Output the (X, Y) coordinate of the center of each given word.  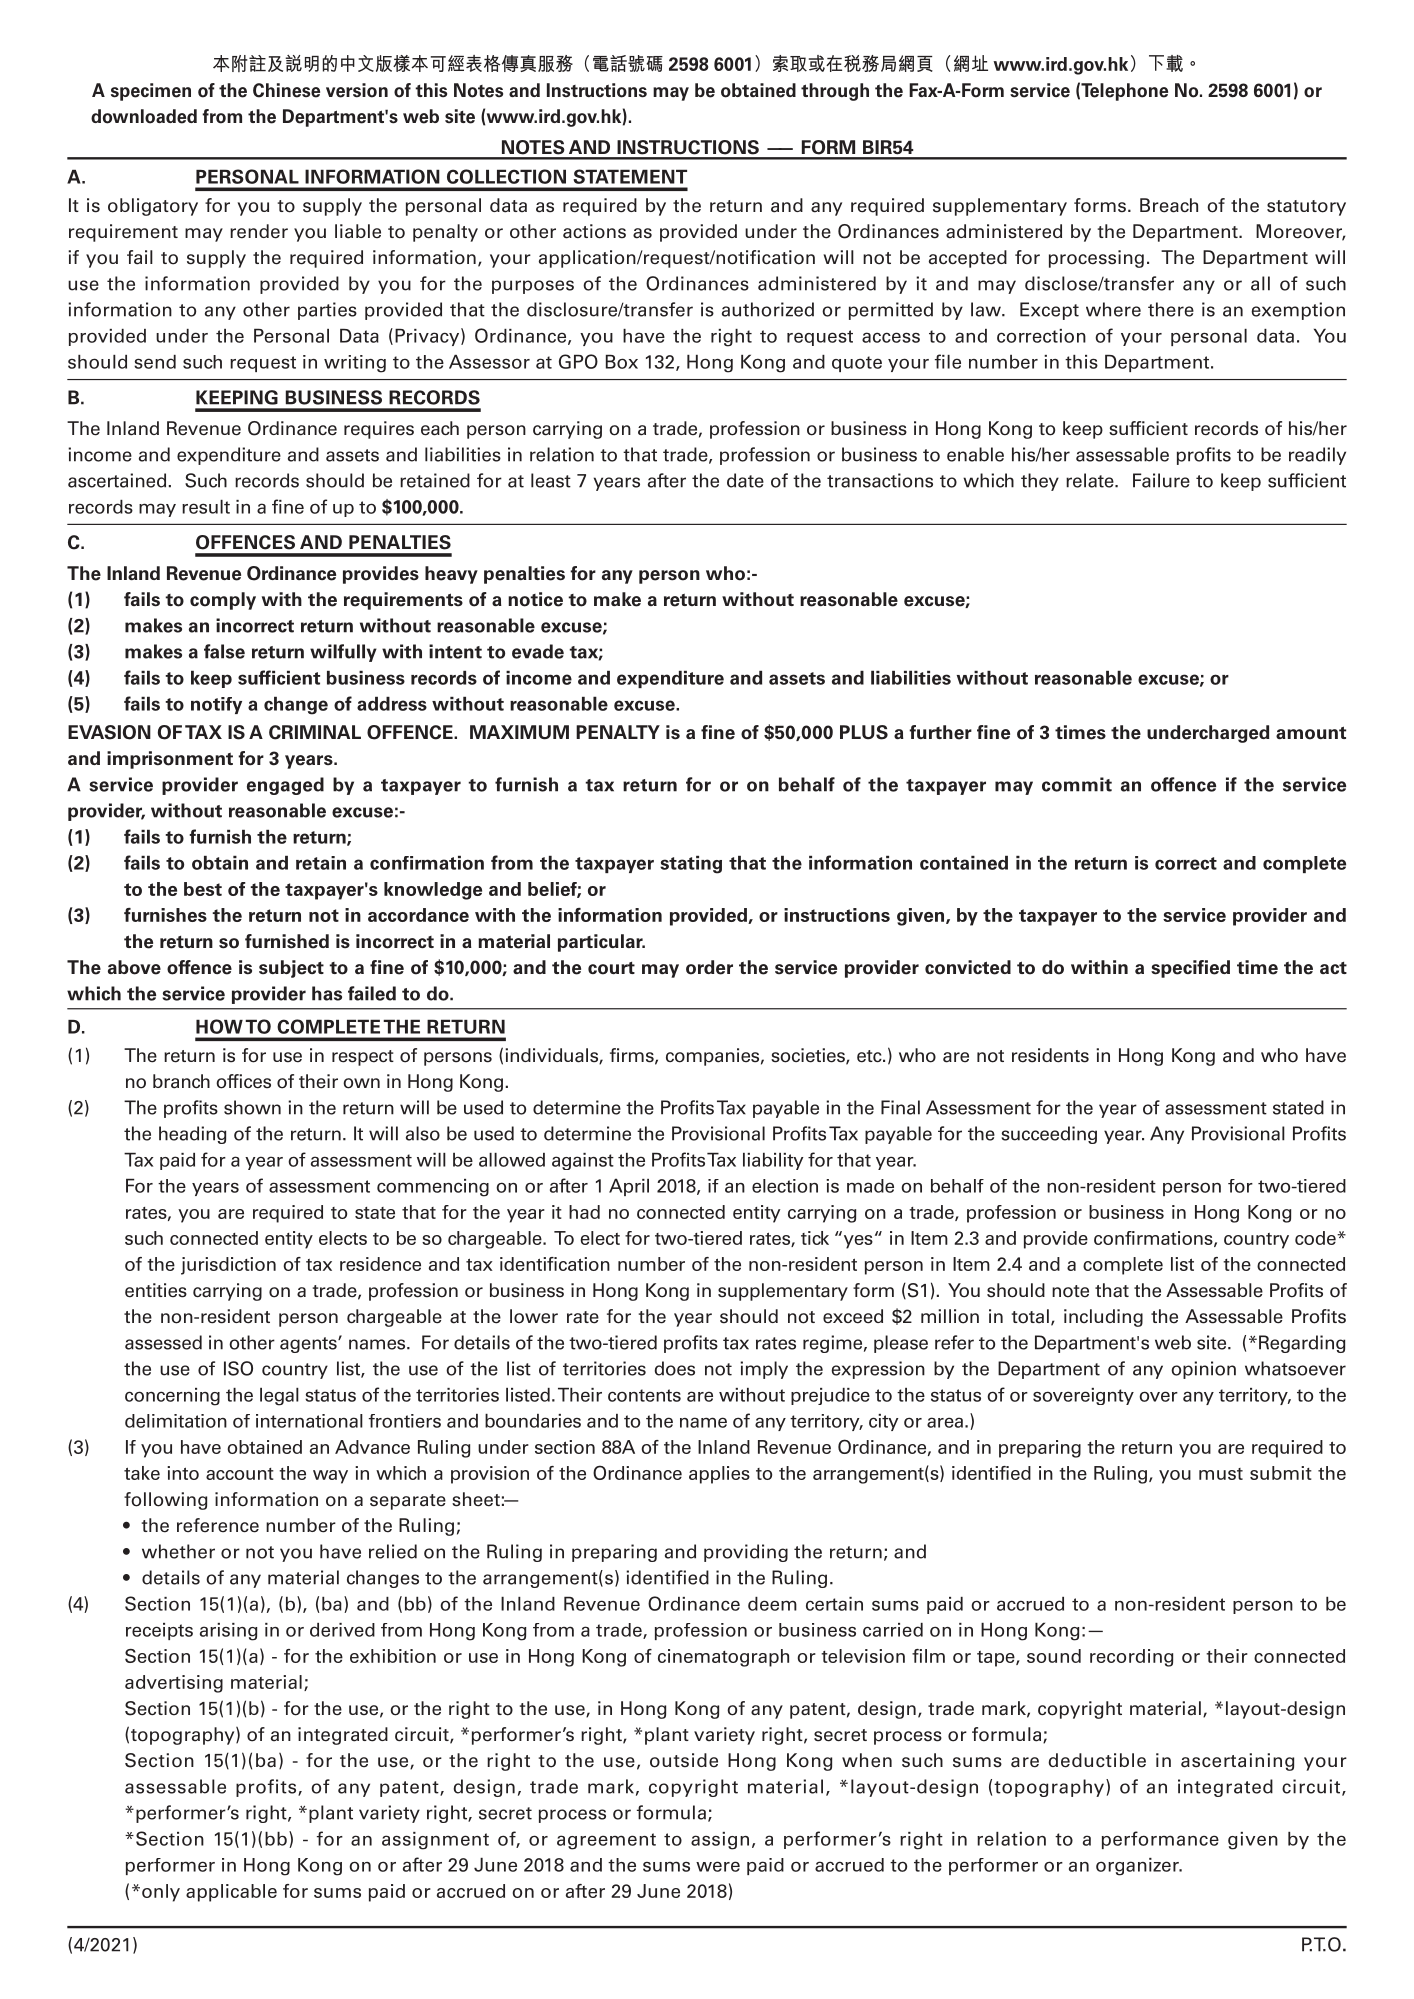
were (718, 1866)
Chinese (286, 90)
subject (291, 969)
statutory (1306, 208)
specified (1190, 969)
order (709, 967)
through (835, 92)
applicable (231, 1893)
